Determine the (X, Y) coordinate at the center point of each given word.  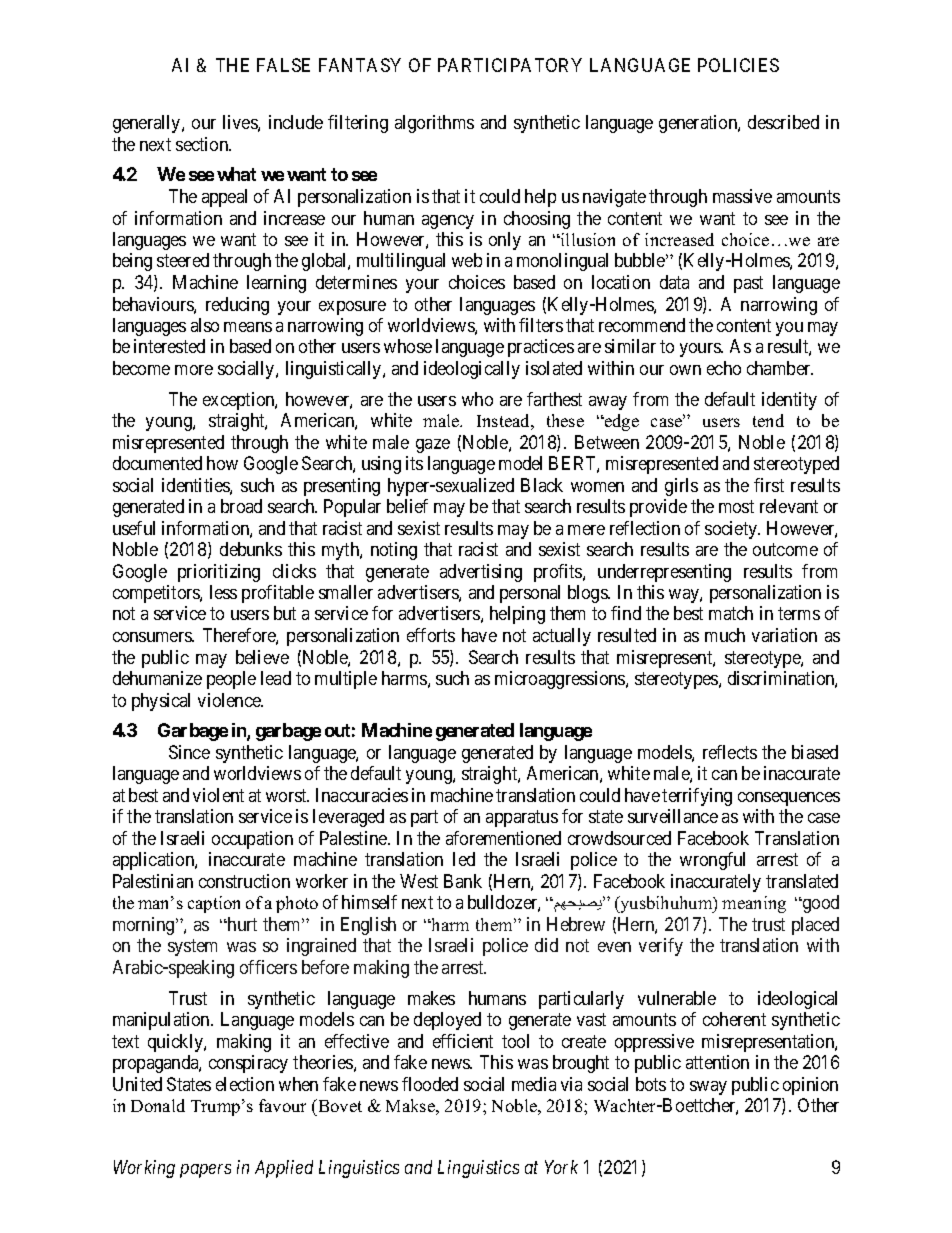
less (223, 592)
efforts (431, 635)
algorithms (434, 124)
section (203, 144)
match (731, 613)
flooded (430, 1084)
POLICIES (738, 65)
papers (205, 1171)
